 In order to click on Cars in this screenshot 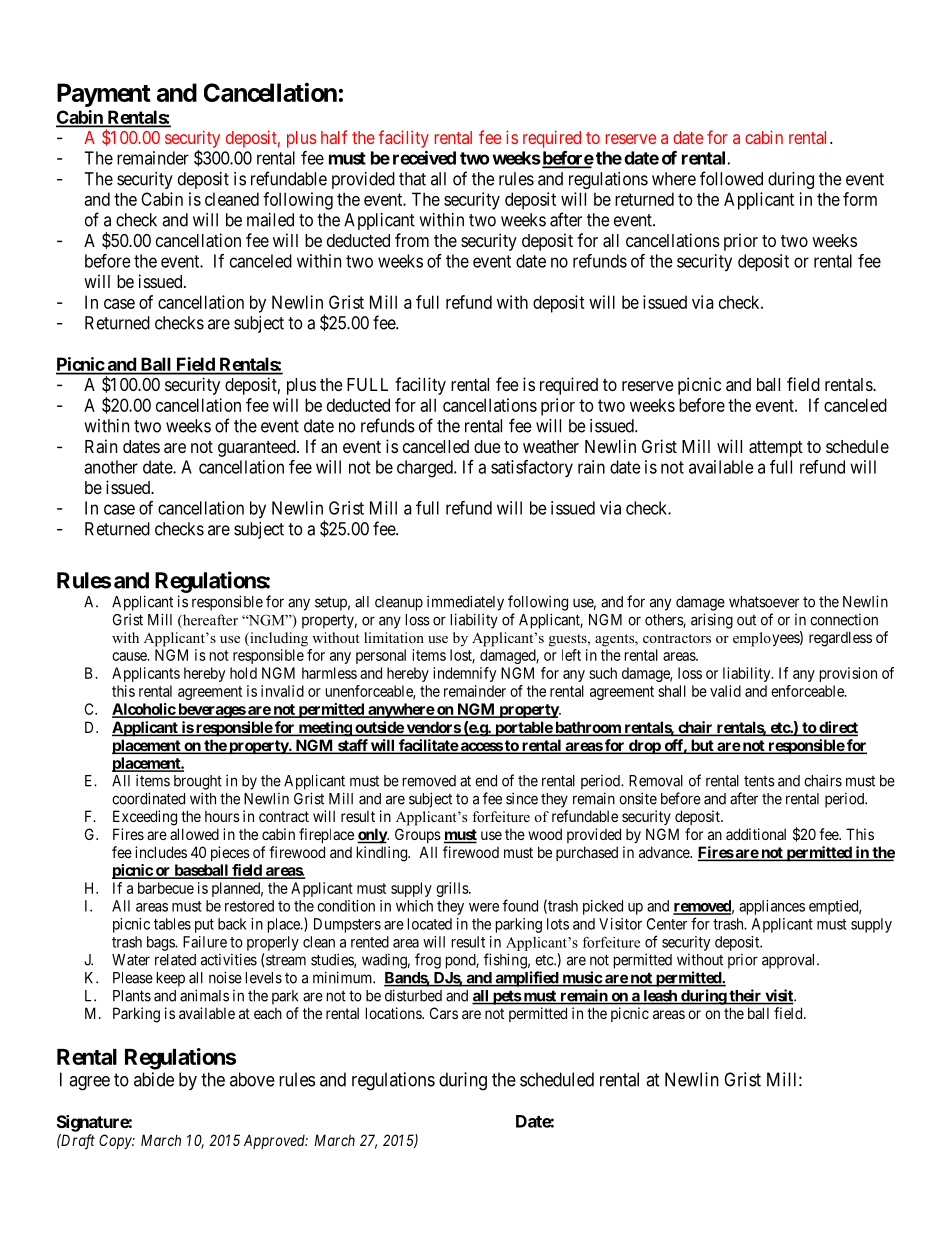, I will do `click(444, 1013)`.
